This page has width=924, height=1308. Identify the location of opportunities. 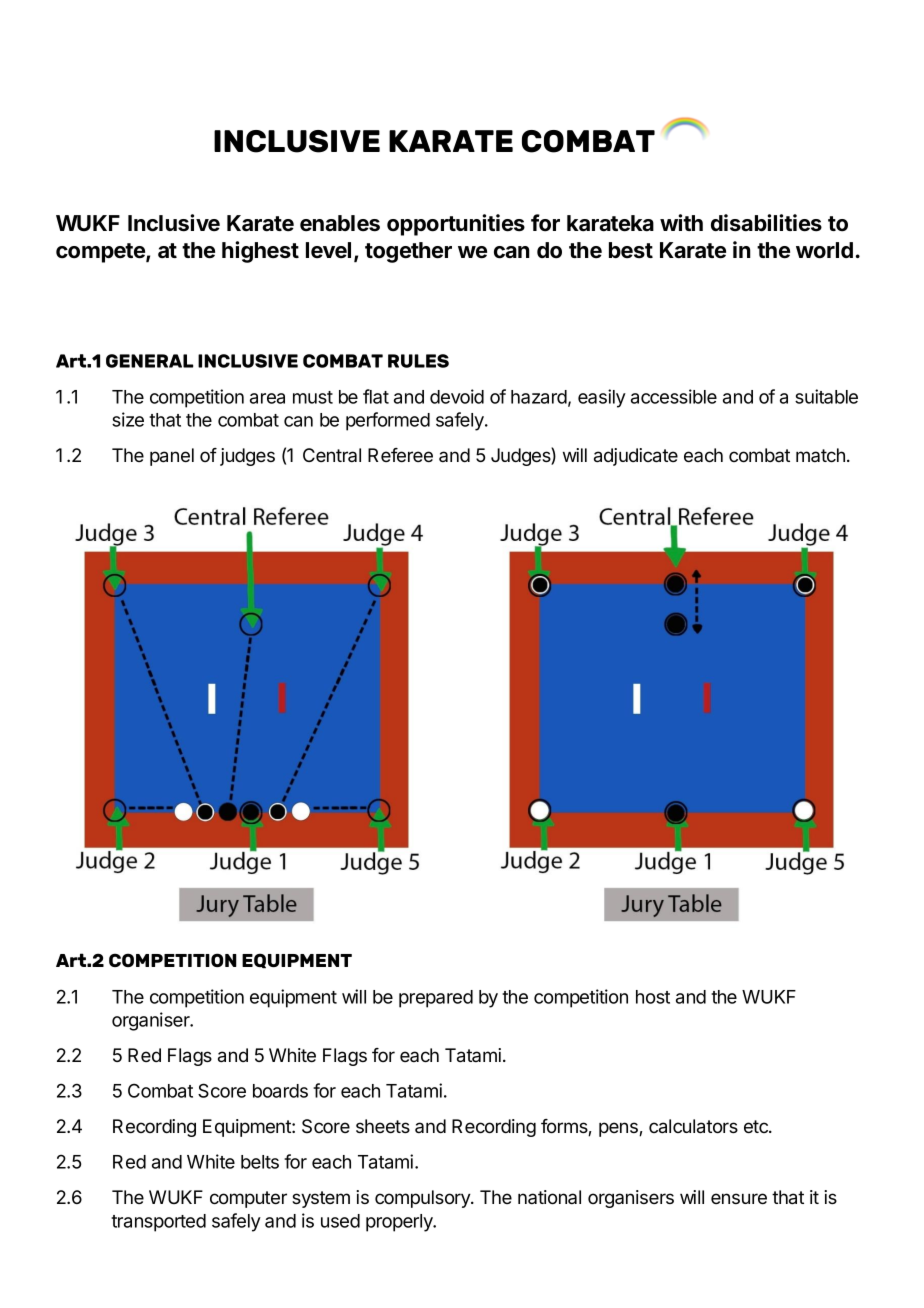
(456, 225).
